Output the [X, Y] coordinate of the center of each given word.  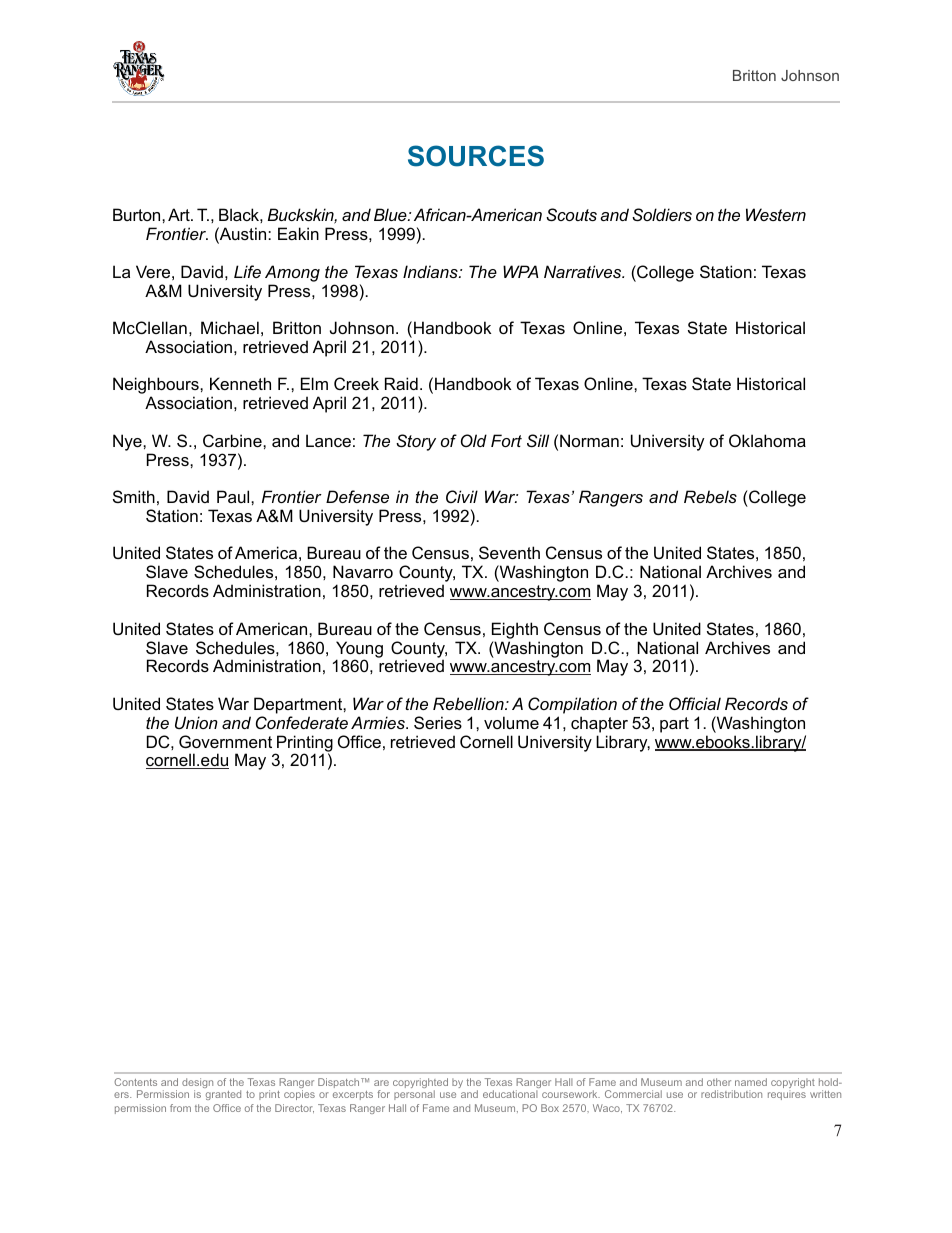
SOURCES [476, 156]
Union [196, 722]
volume [511, 722]
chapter [599, 724]
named [751, 1082]
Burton [138, 214]
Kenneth [240, 383]
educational [510, 1094]
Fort [506, 440]
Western [776, 214]
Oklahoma [767, 440]
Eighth [515, 630]
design [197, 1084]
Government [225, 741]
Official [695, 703]
